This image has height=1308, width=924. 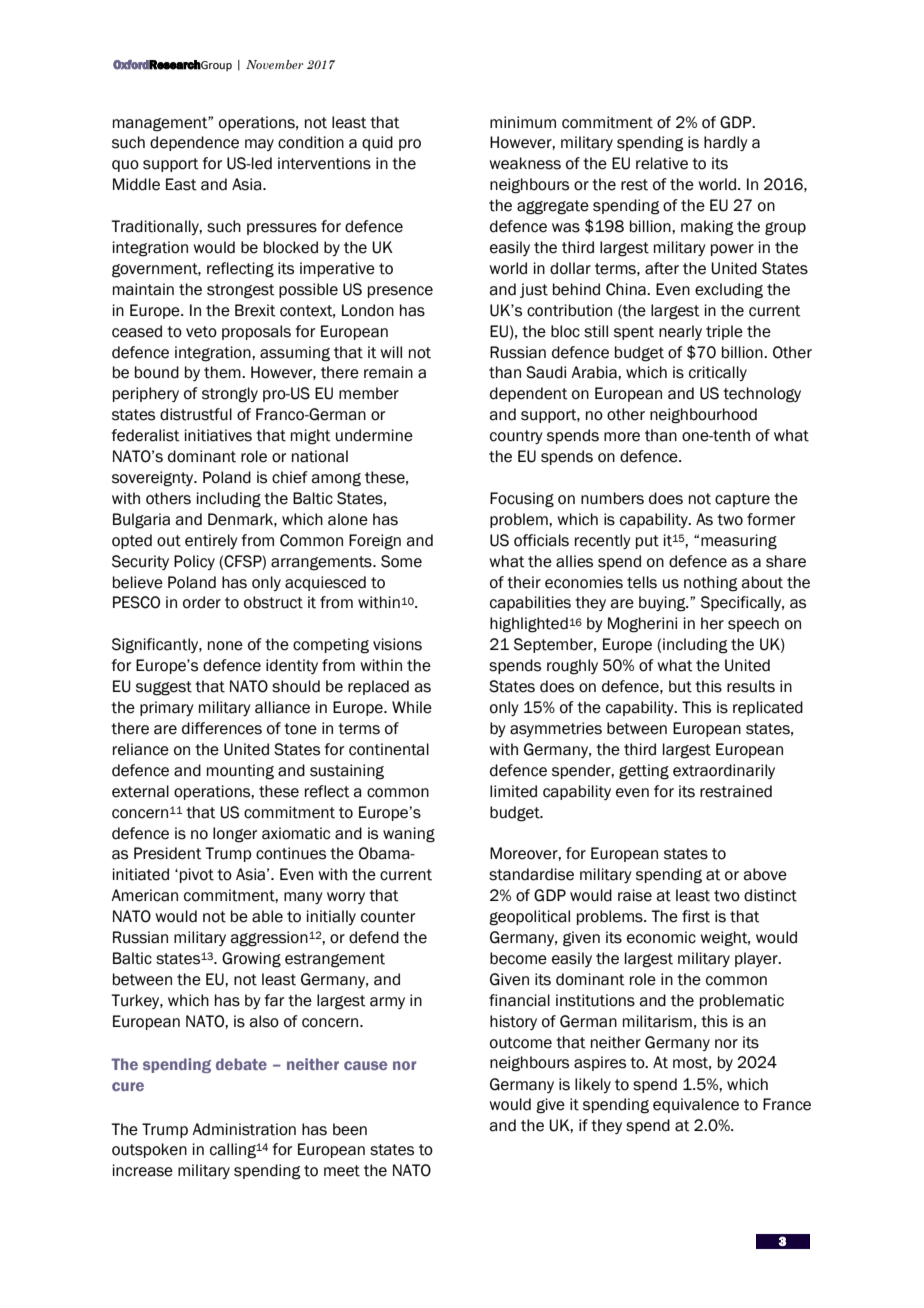 What do you see at coordinates (724, 771) in the image?
I see `extraordinarily` at bounding box center [724, 771].
